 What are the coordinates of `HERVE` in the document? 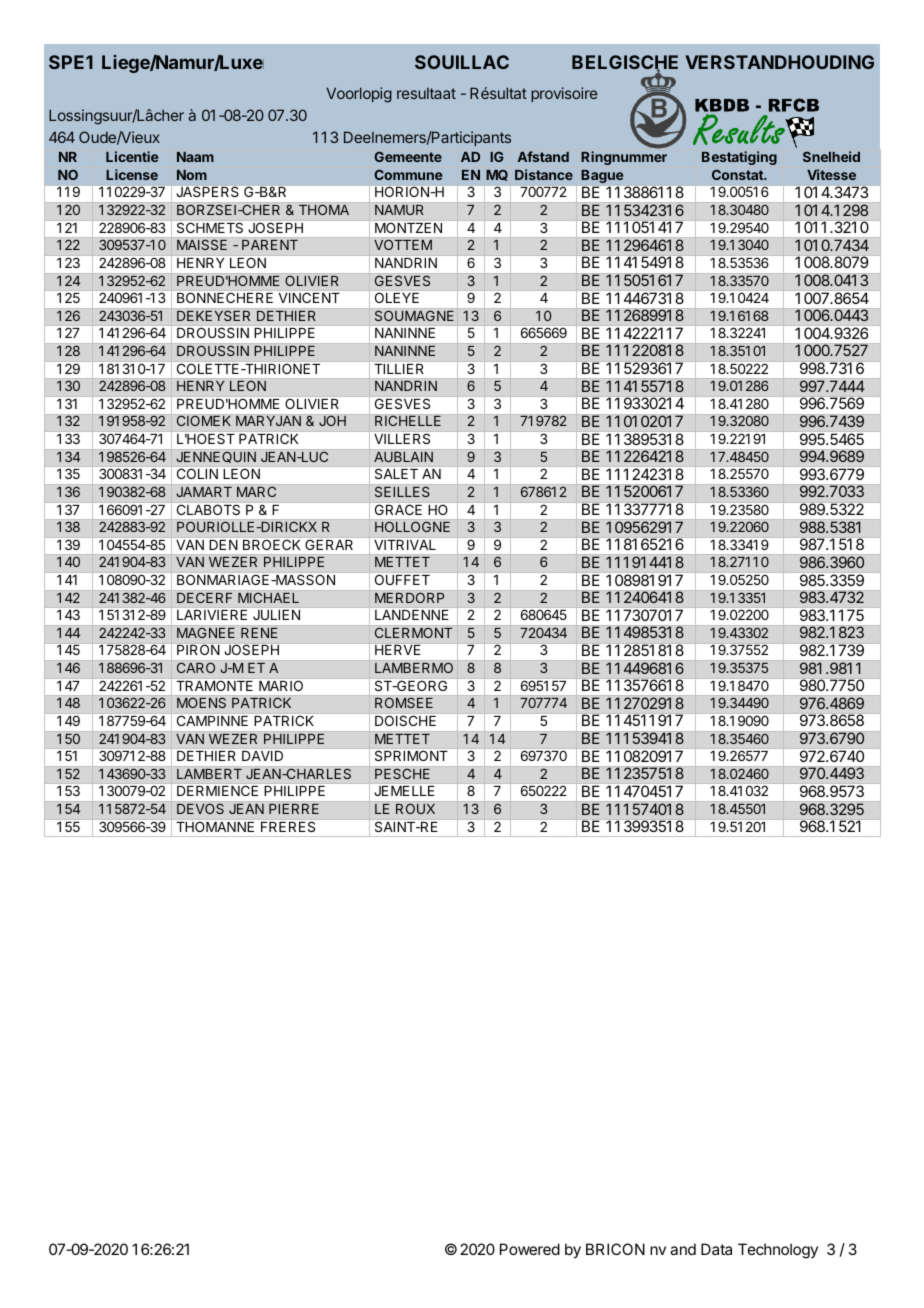 It's located at (397, 650).
